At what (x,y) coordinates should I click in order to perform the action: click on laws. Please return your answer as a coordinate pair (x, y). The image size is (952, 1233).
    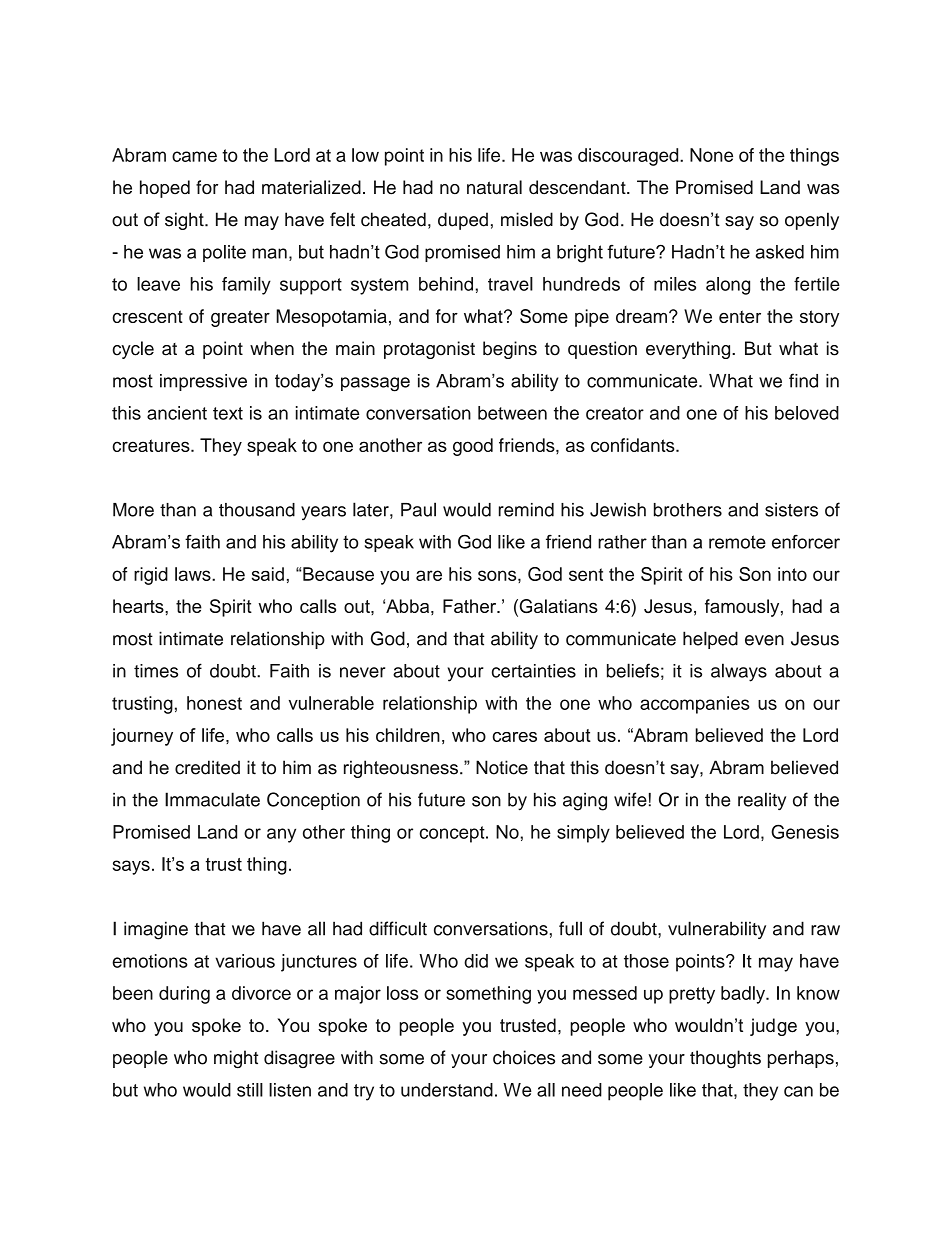
    Looking at the image, I should click on (194, 574).
